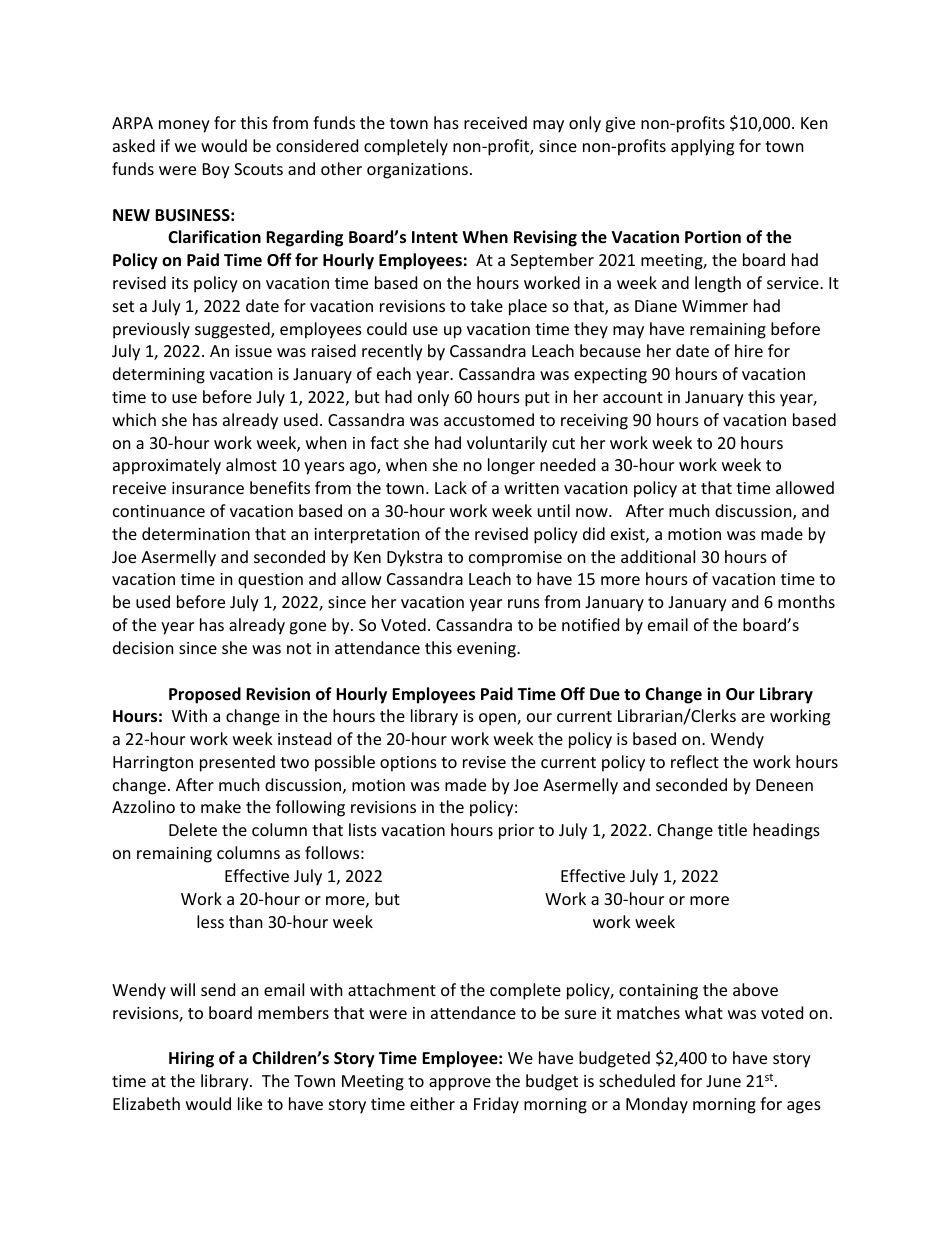 The width and height of the page is (952, 1233). What do you see at coordinates (191, 1059) in the page?
I see `Hiring` at bounding box center [191, 1059].
